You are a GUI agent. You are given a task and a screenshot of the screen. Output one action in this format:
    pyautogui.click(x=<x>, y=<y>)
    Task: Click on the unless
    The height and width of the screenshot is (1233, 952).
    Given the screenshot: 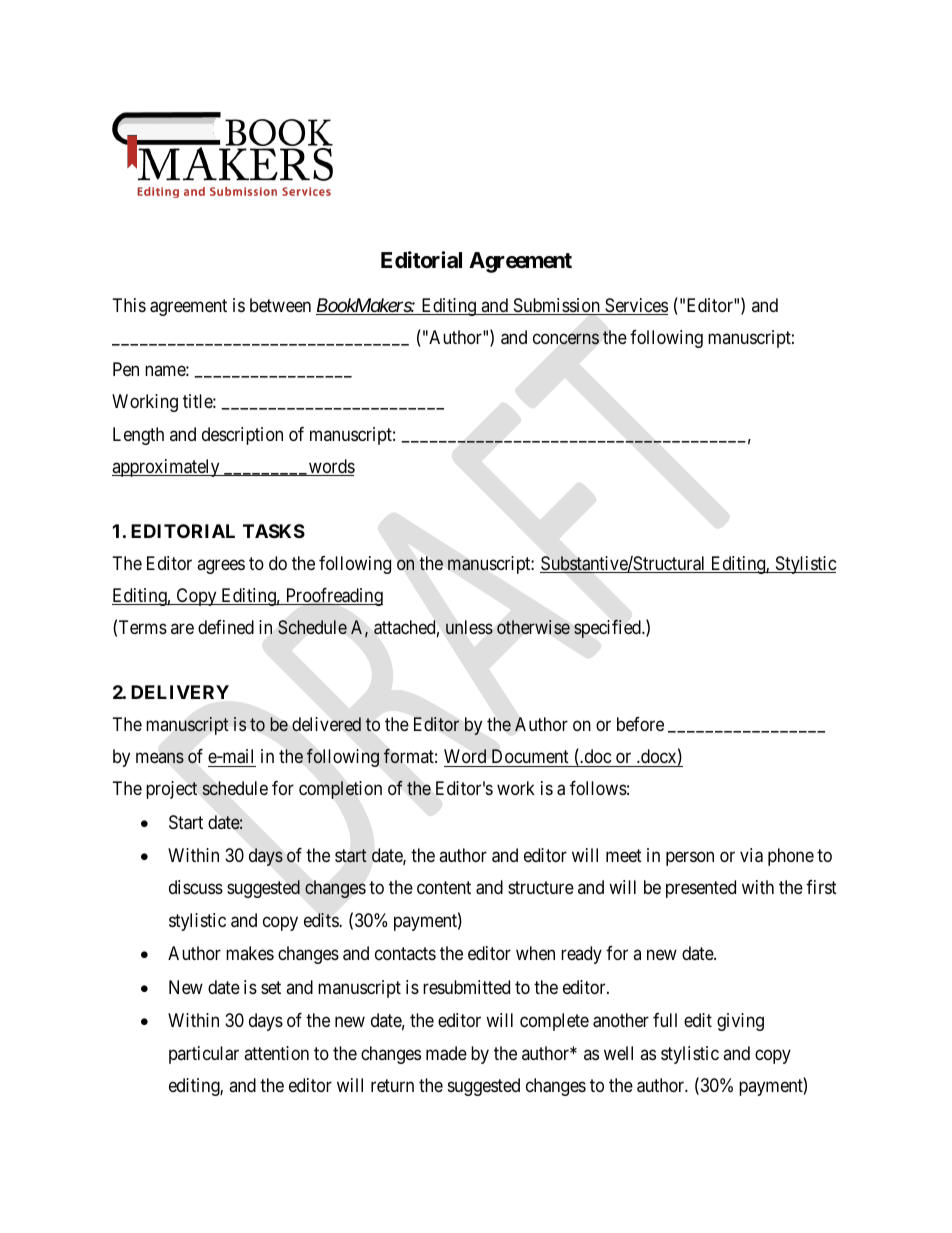 What is the action you would take?
    pyautogui.click(x=469, y=627)
